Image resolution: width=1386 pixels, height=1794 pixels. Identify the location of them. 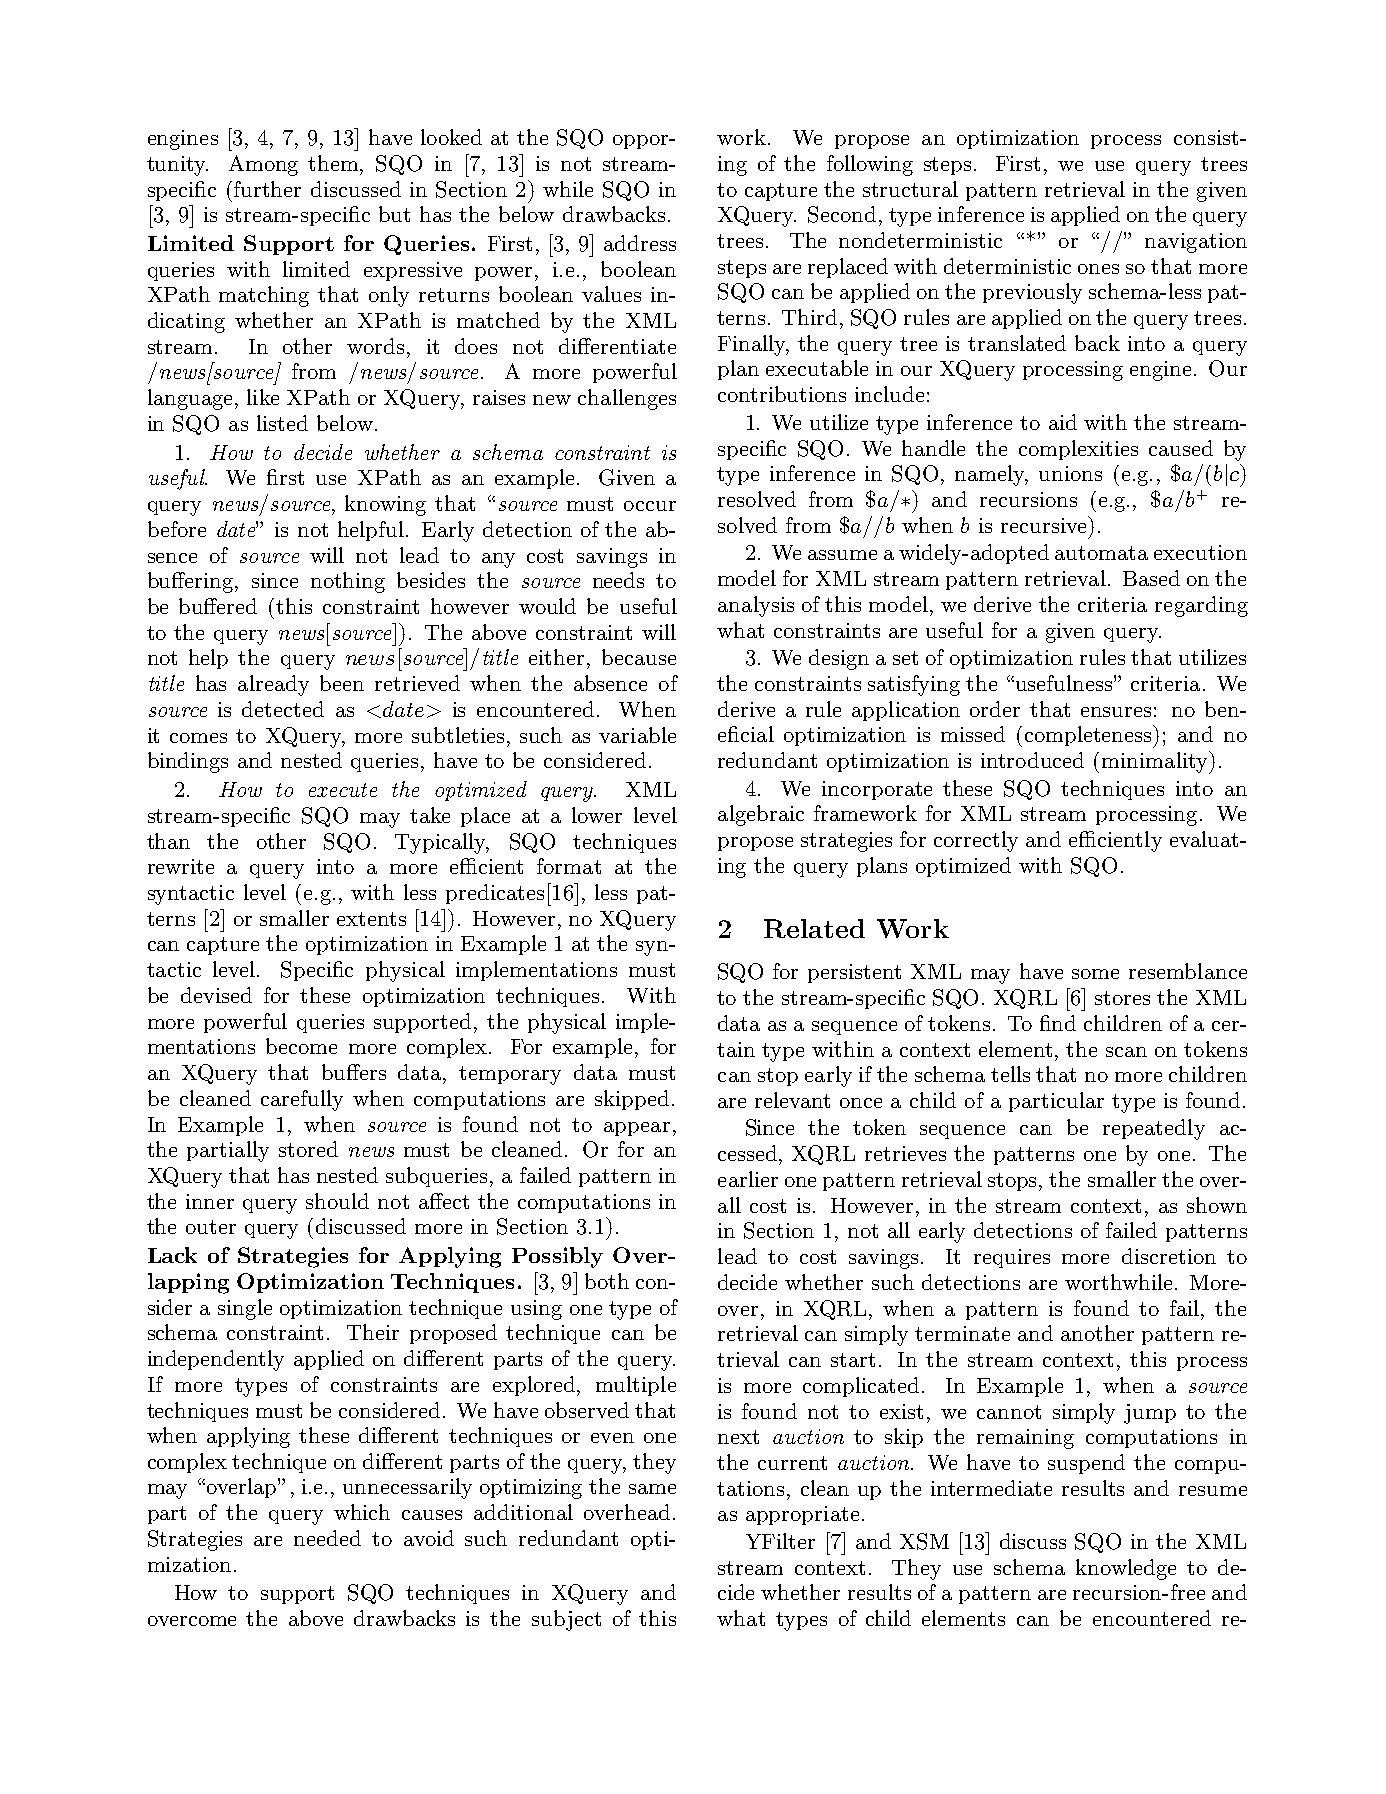
(334, 163).
